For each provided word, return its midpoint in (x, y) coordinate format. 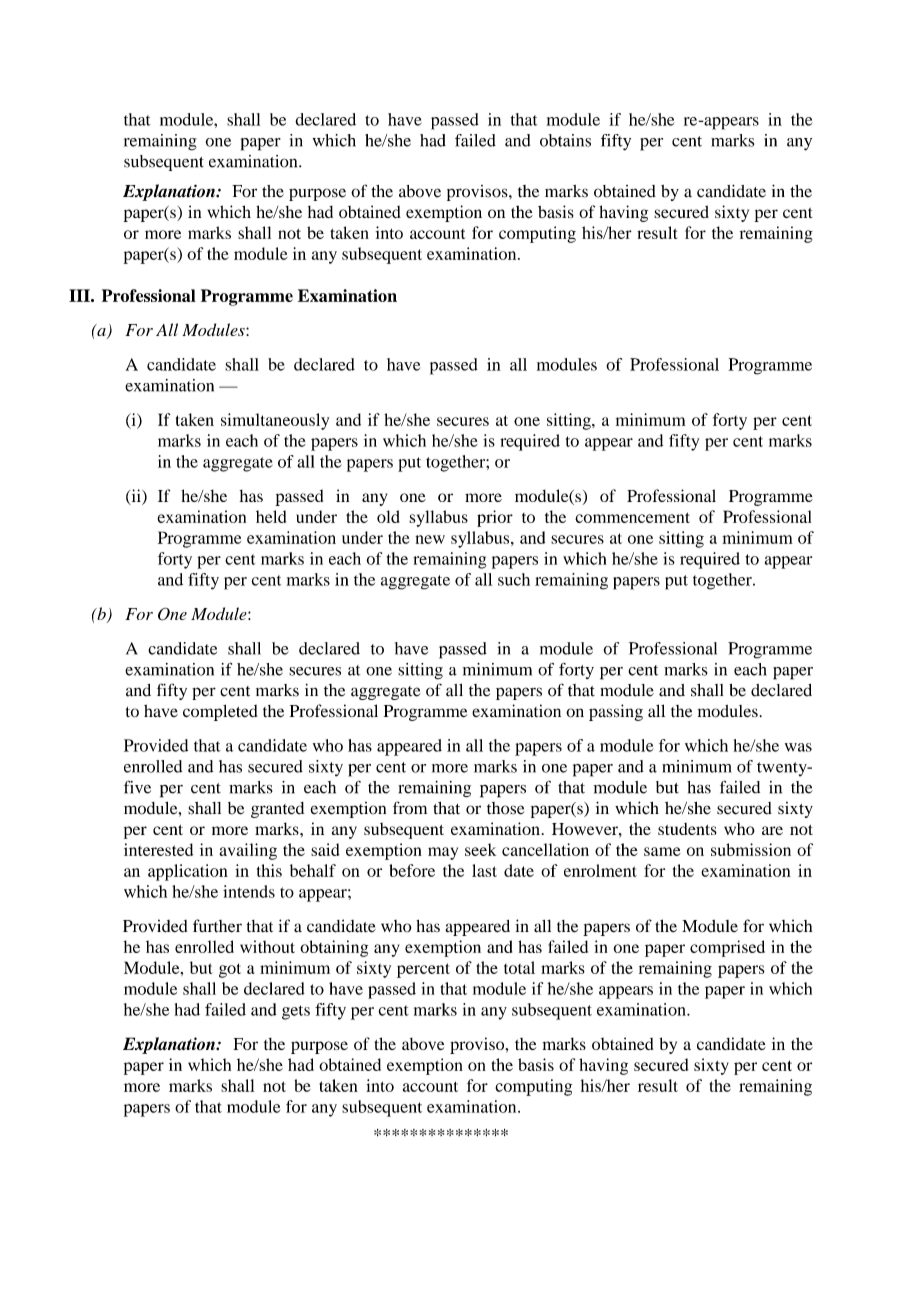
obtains (565, 140)
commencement (632, 517)
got (230, 970)
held (271, 516)
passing (616, 712)
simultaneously (275, 421)
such (514, 579)
